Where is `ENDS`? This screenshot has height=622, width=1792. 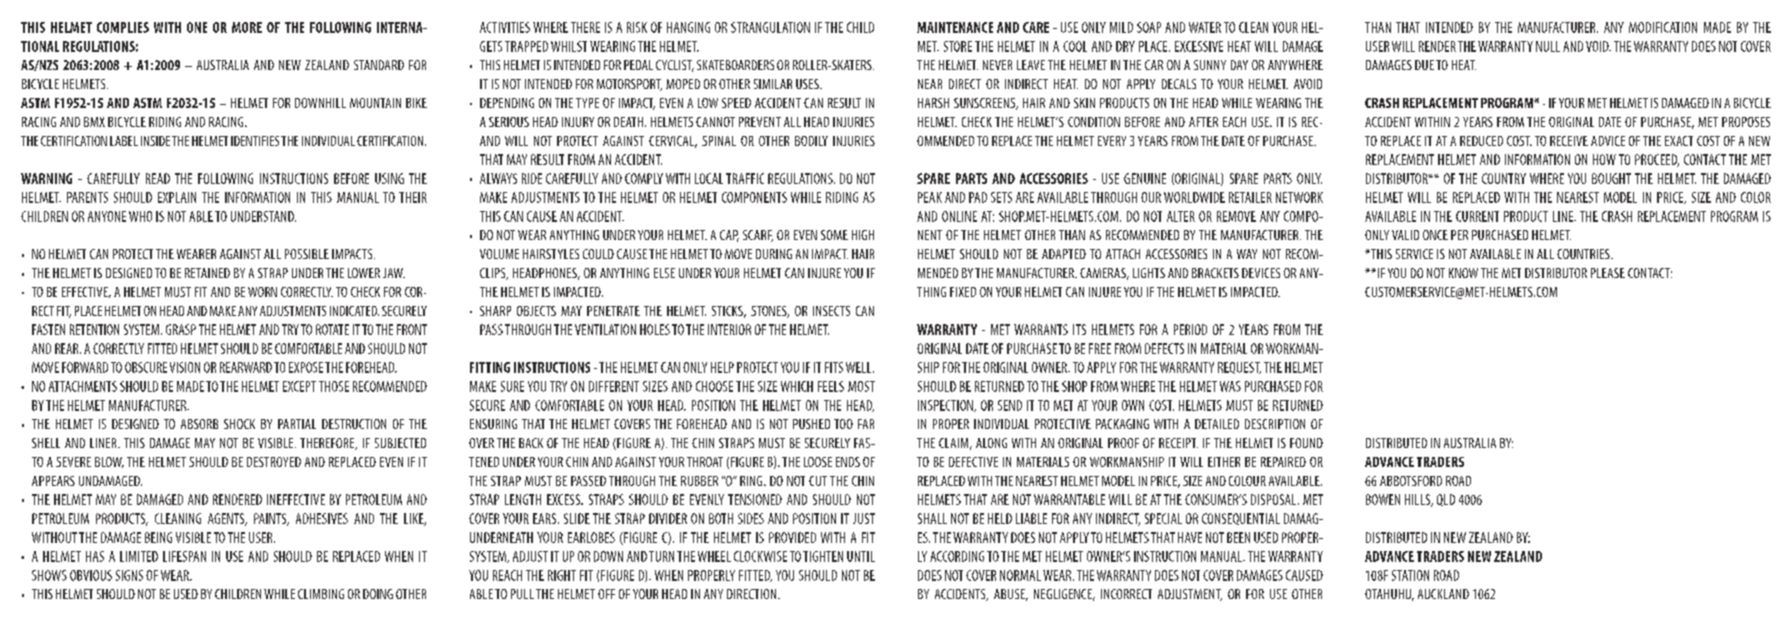
ENDS is located at coordinates (848, 462).
